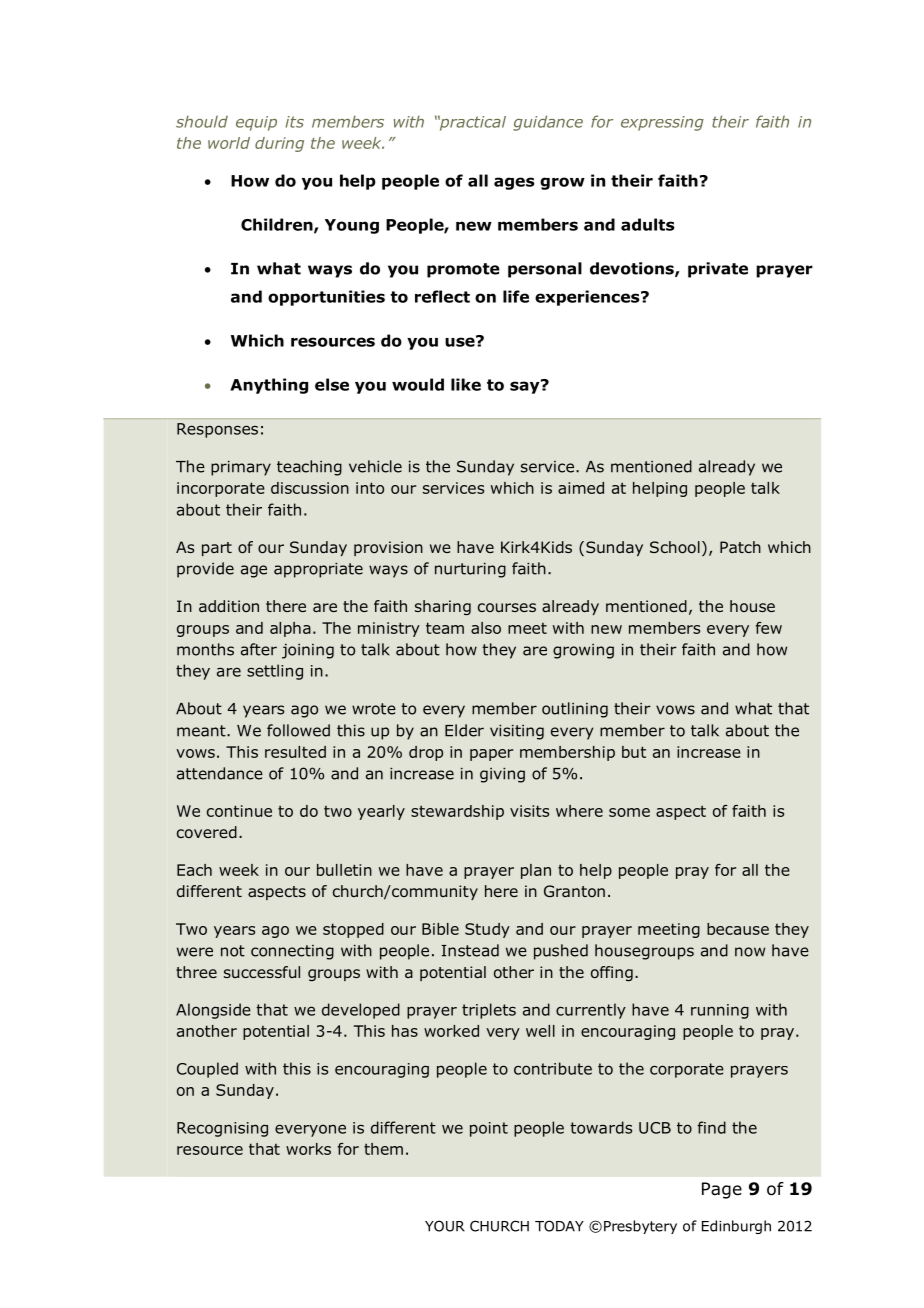 The height and width of the screenshot is (1308, 924). Describe the element at coordinates (269, 386) in the screenshot. I see `Anything` at that location.
